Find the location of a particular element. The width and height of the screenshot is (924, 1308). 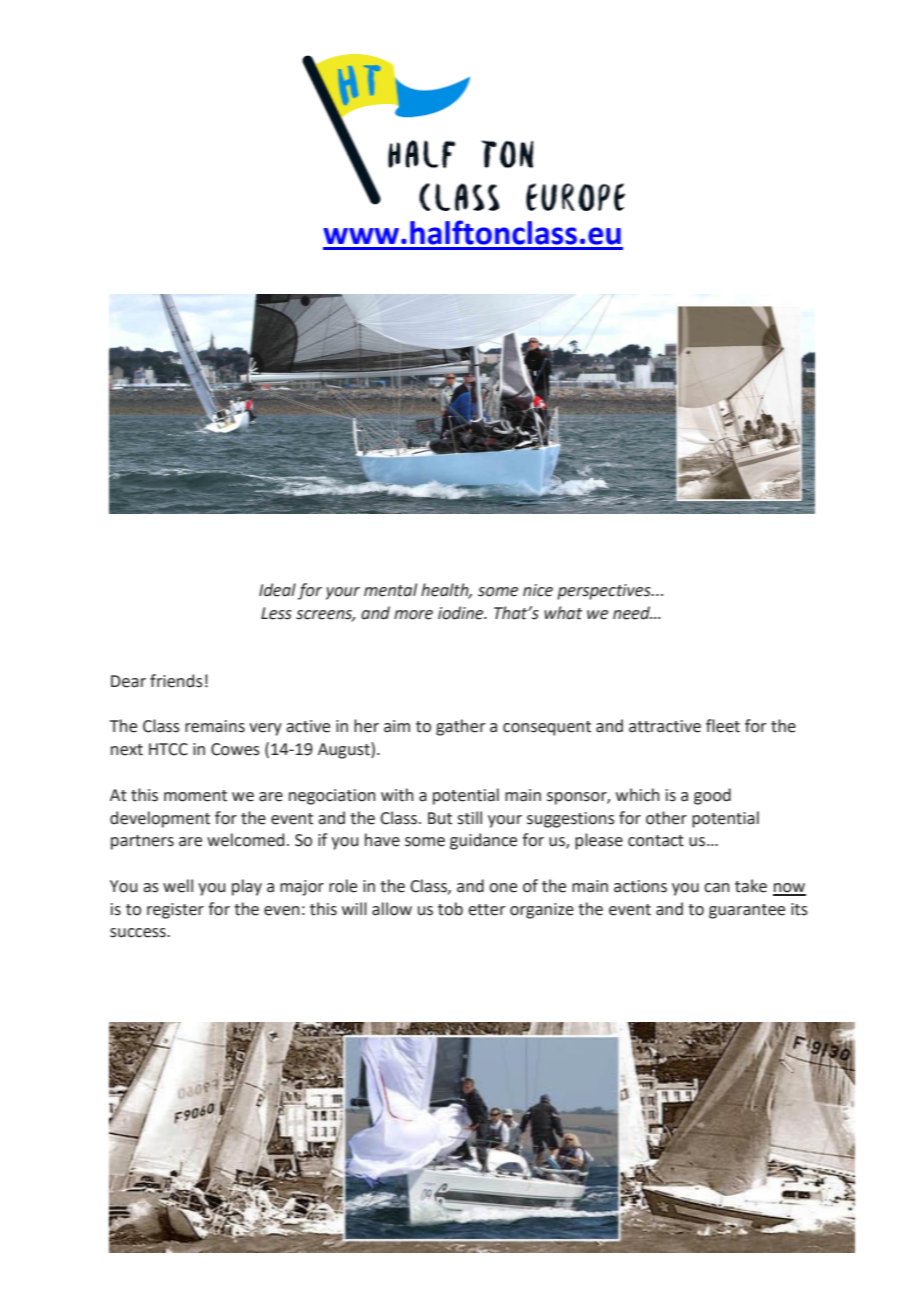

Ideal is located at coordinates (277, 590).
